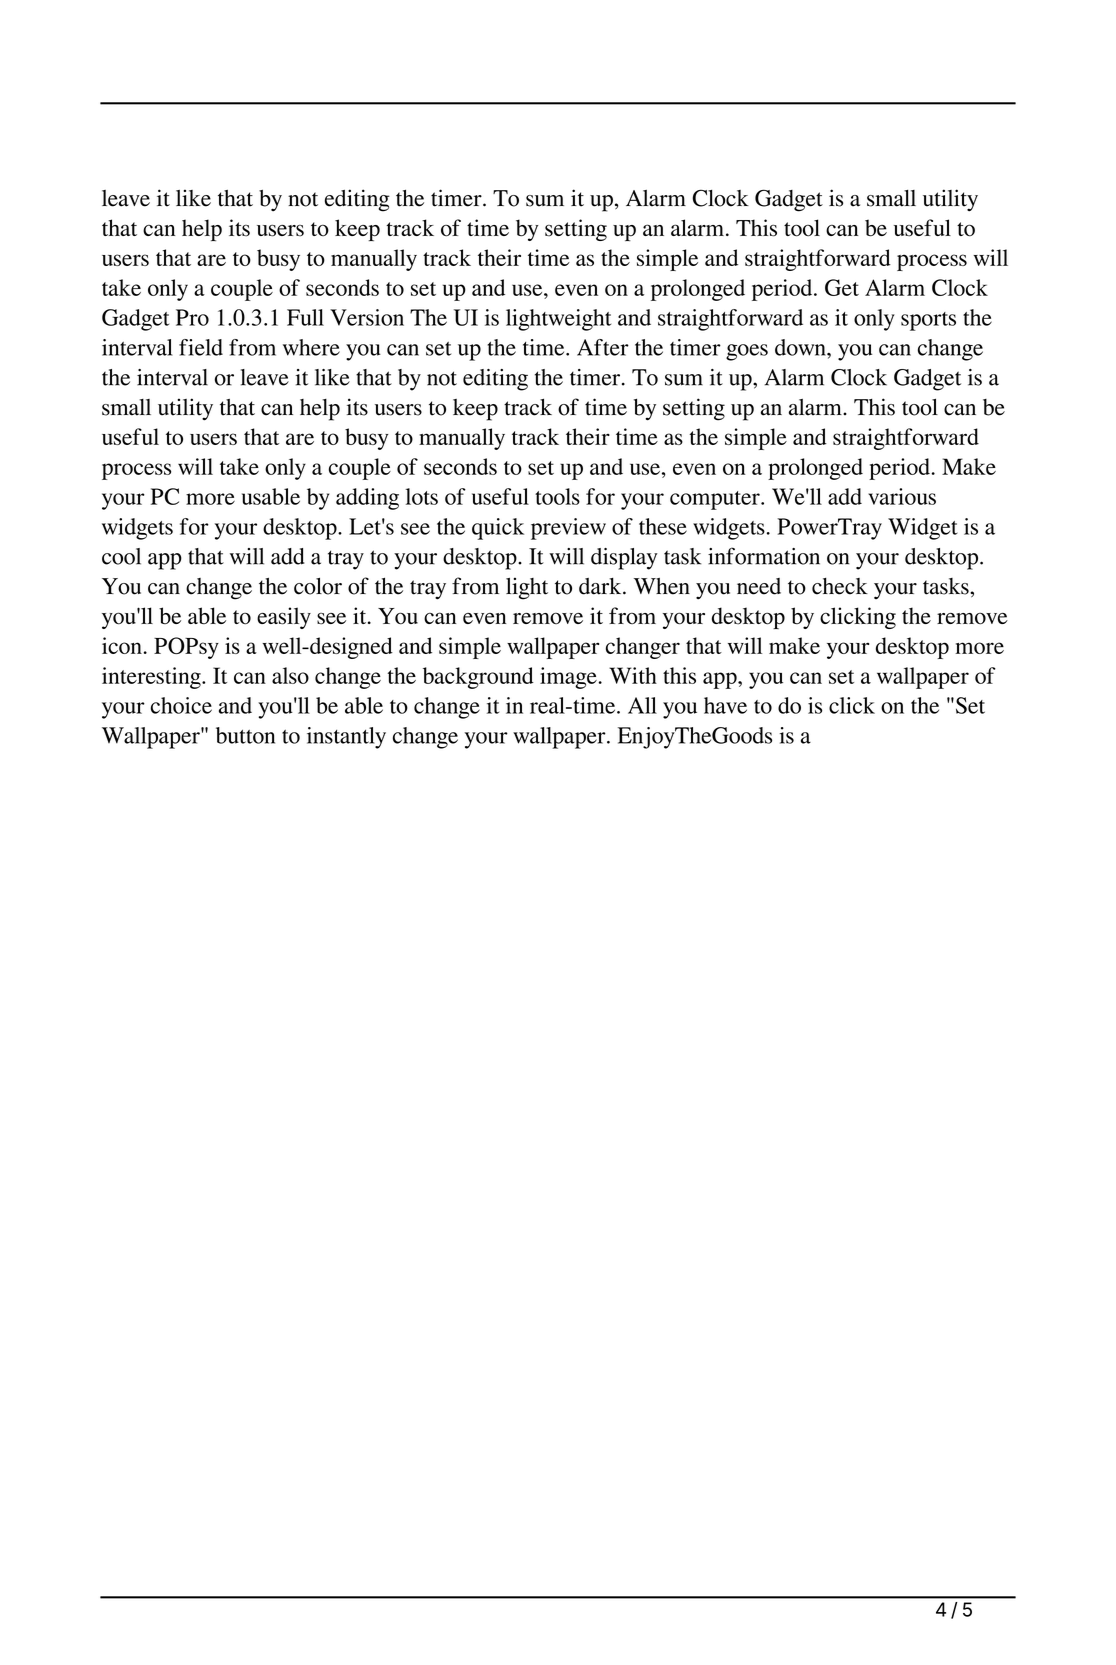  I want to click on dark, so click(601, 586).
